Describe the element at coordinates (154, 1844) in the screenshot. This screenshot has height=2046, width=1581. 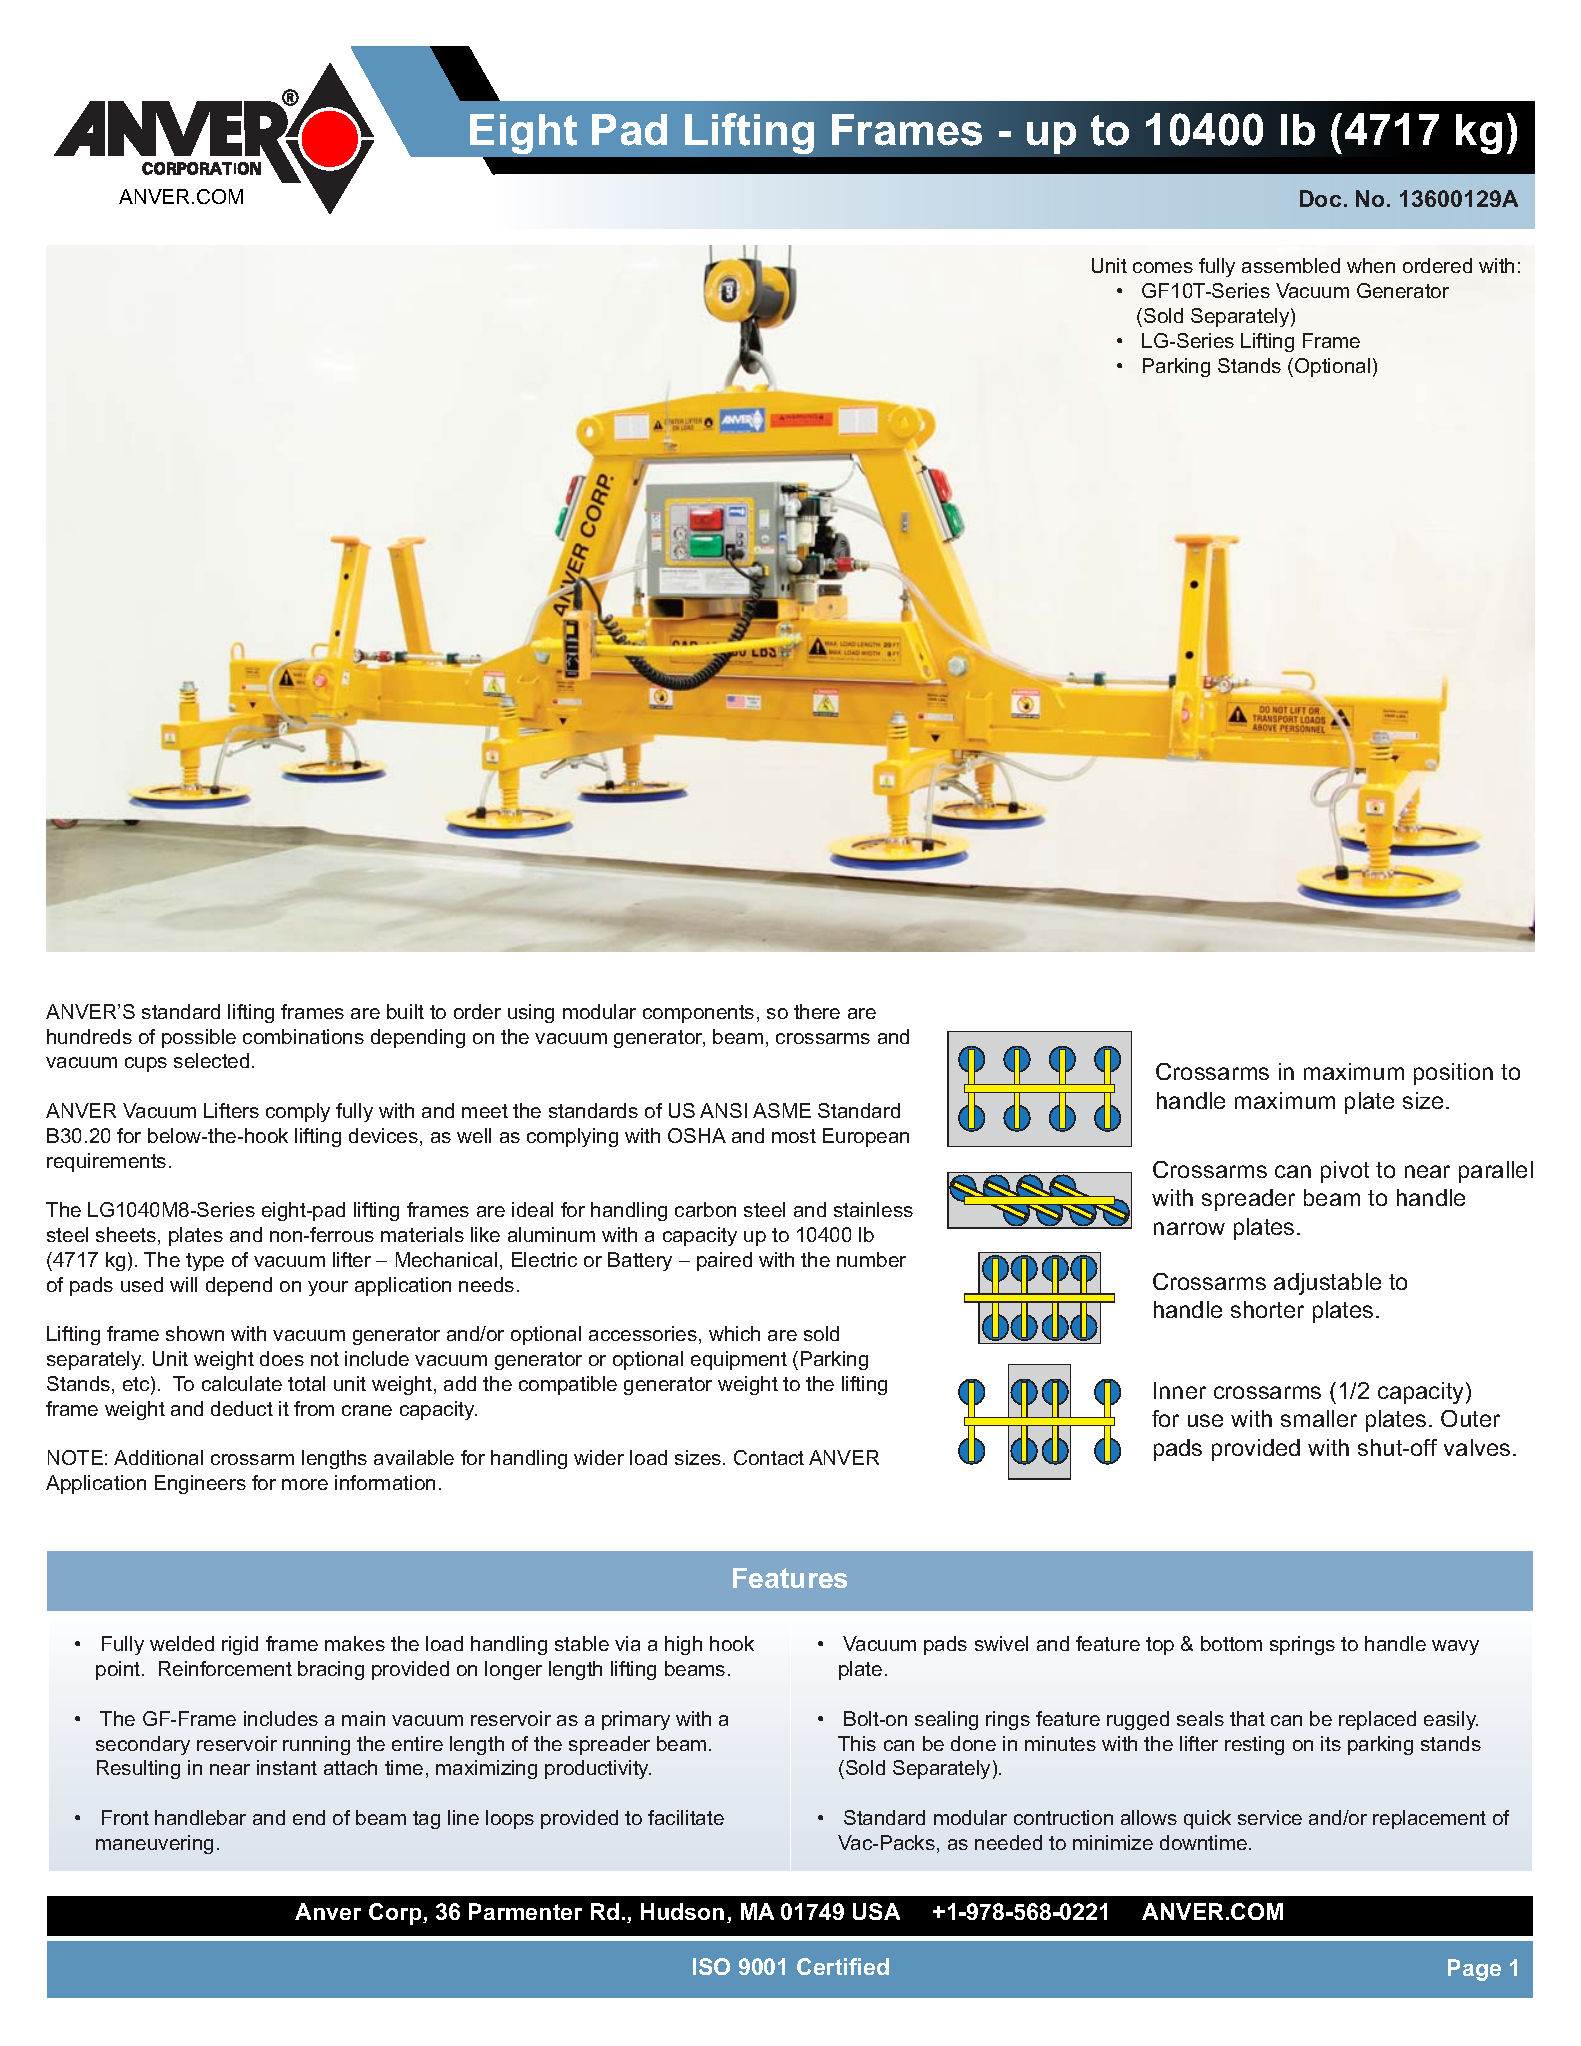
I see `maneuvering` at that location.
